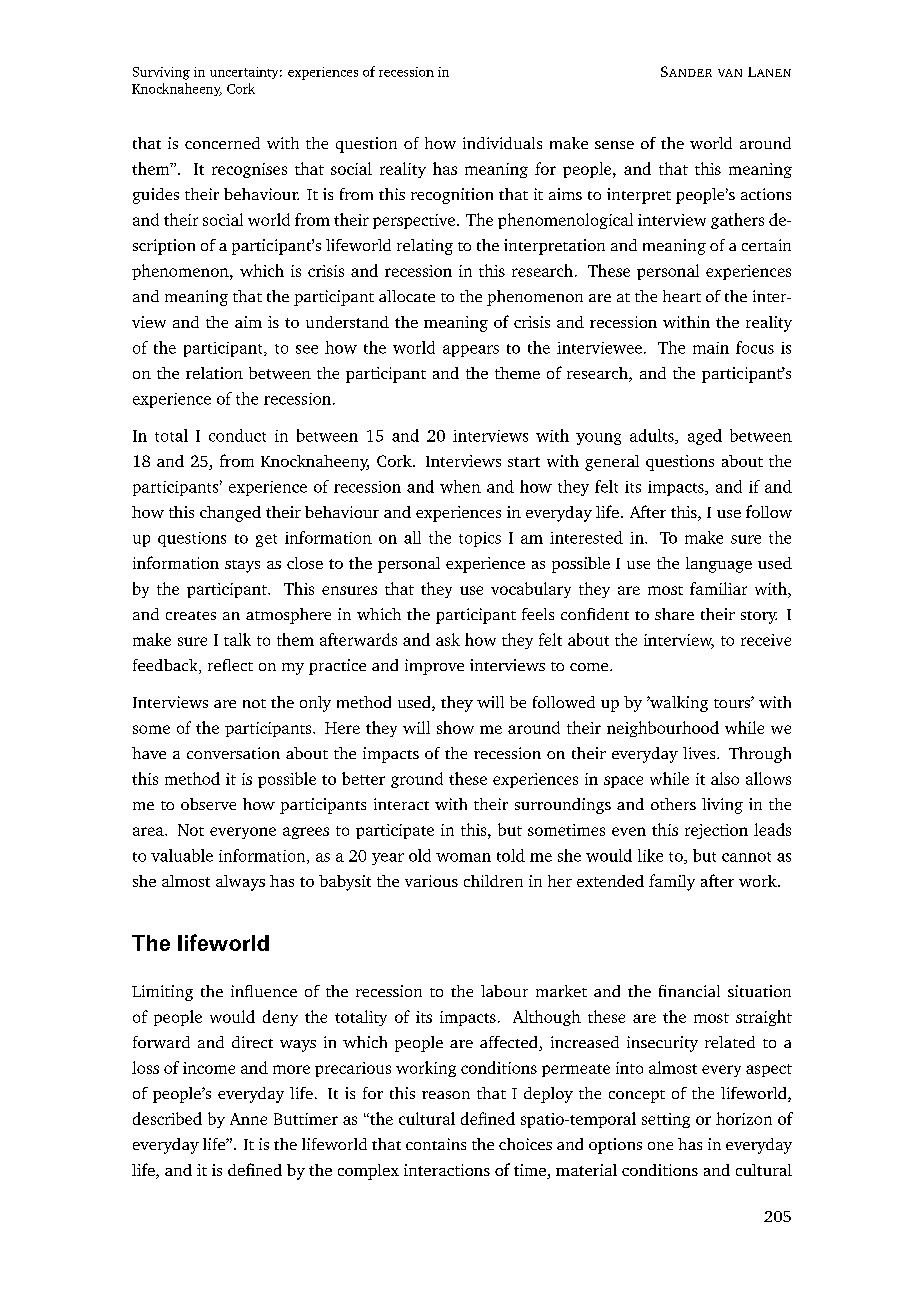  What do you see at coordinates (672, 882) in the page?
I see `family` at bounding box center [672, 882].
